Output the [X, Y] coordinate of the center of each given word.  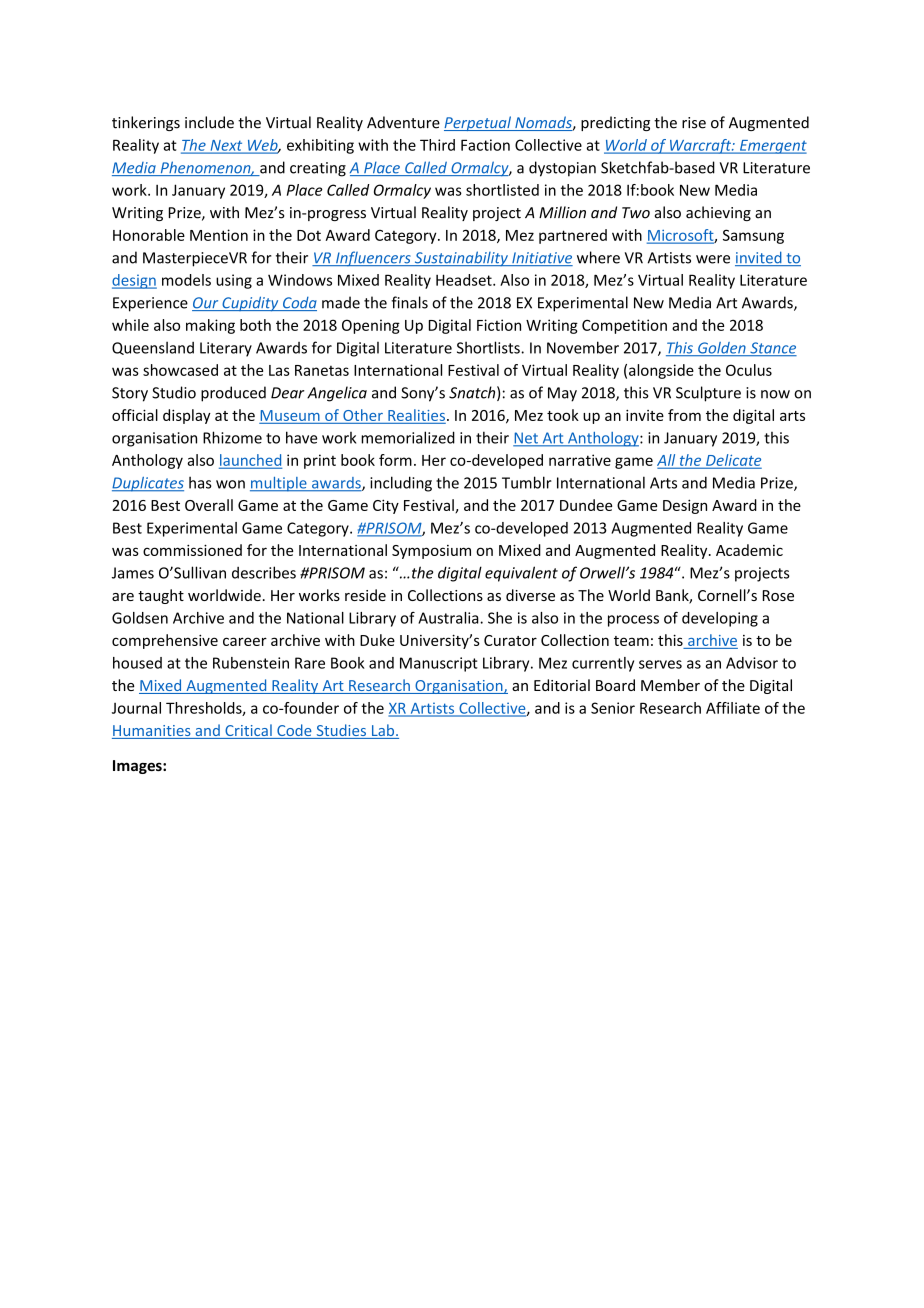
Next [226, 146]
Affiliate [733, 708]
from [684, 415]
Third [437, 145]
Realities [416, 415]
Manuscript [439, 664]
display [187, 416]
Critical [248, 731]
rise [694, 123]
